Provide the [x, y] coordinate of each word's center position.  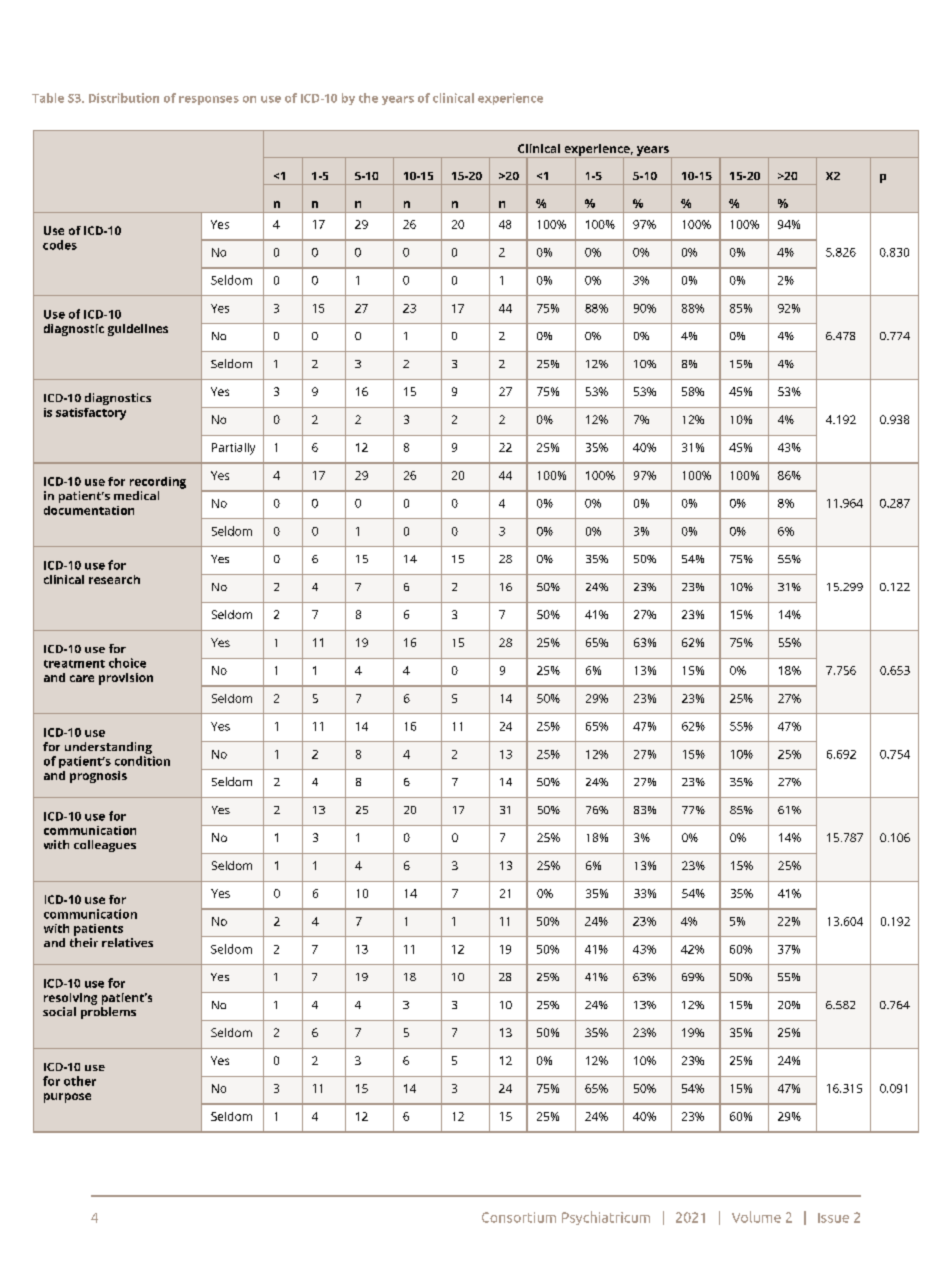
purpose [67, 1098]
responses [209, 100]
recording [158, 483]
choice [127, 663]
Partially [233, 449]
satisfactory [91, 414]
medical [136, 495]
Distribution [124, 98]
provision [126, 679]
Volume [756, 1217]
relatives [127, 942]
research [114, 579]
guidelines [138, 330]
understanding [109, 749]
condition [142, 761]
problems [108, 1013]
